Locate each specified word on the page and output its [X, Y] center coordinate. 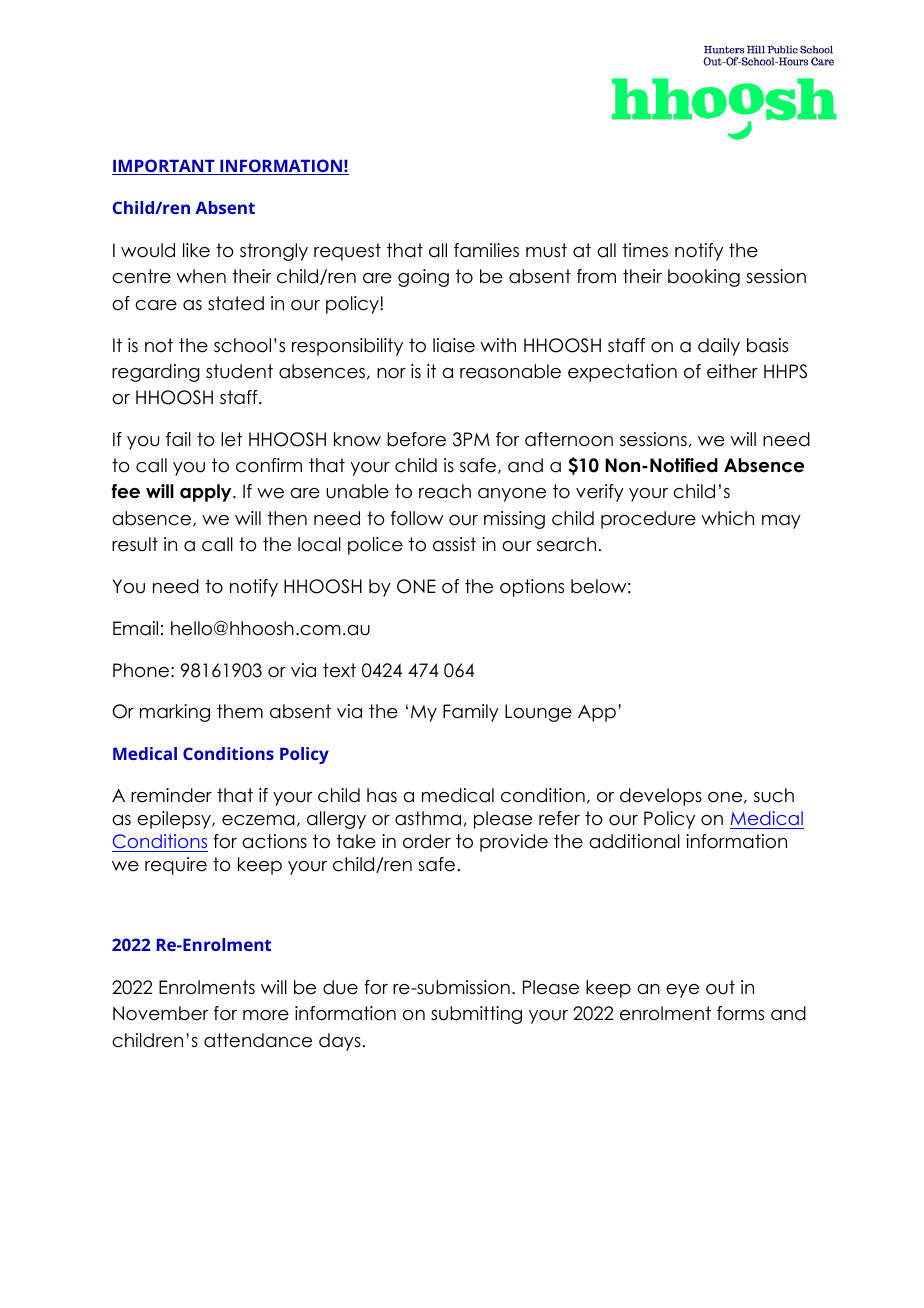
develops [661, 797]
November [161, 1013]
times [645, 250]
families [486, 250]
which [727, 518]
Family [471, 713]
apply [207, 493]
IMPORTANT [164, 167]
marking [175, 713]
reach [445, 491]
